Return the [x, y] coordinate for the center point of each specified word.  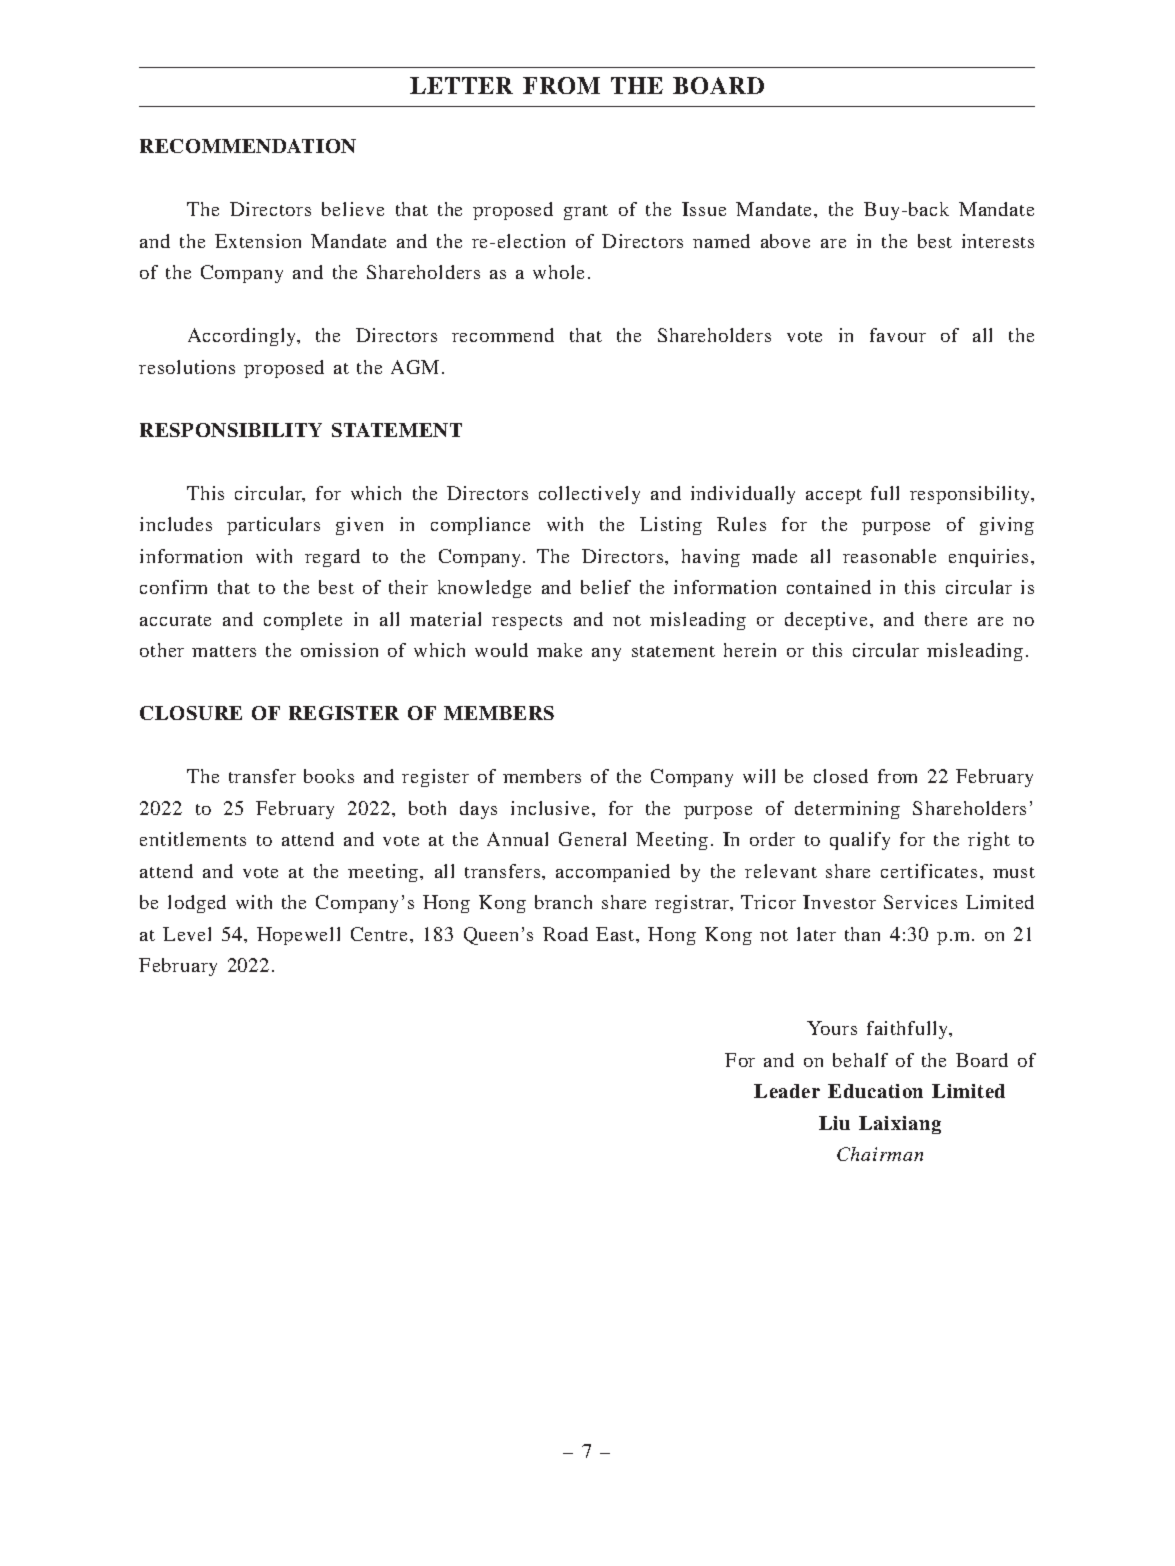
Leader [787, 1091]
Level [187, 934]
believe [353, 209]
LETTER [461, 85]
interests [998, 241]
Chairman [880, 1154]
